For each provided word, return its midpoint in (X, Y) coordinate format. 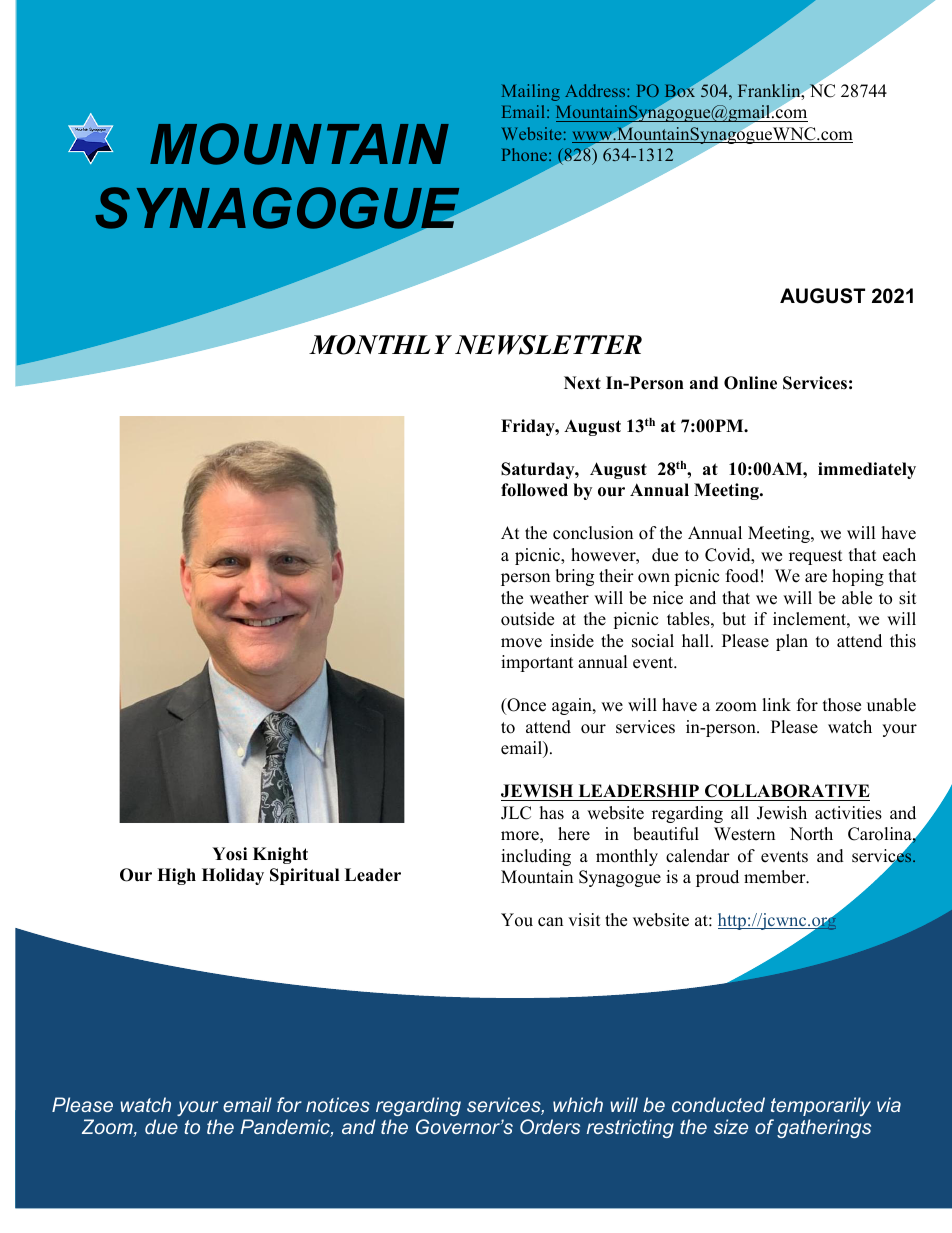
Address (596, 90)
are (816, 578)
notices (338, 1104)
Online (750, 383)
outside (527, 619)
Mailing (531, 92)
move (521, 643)
